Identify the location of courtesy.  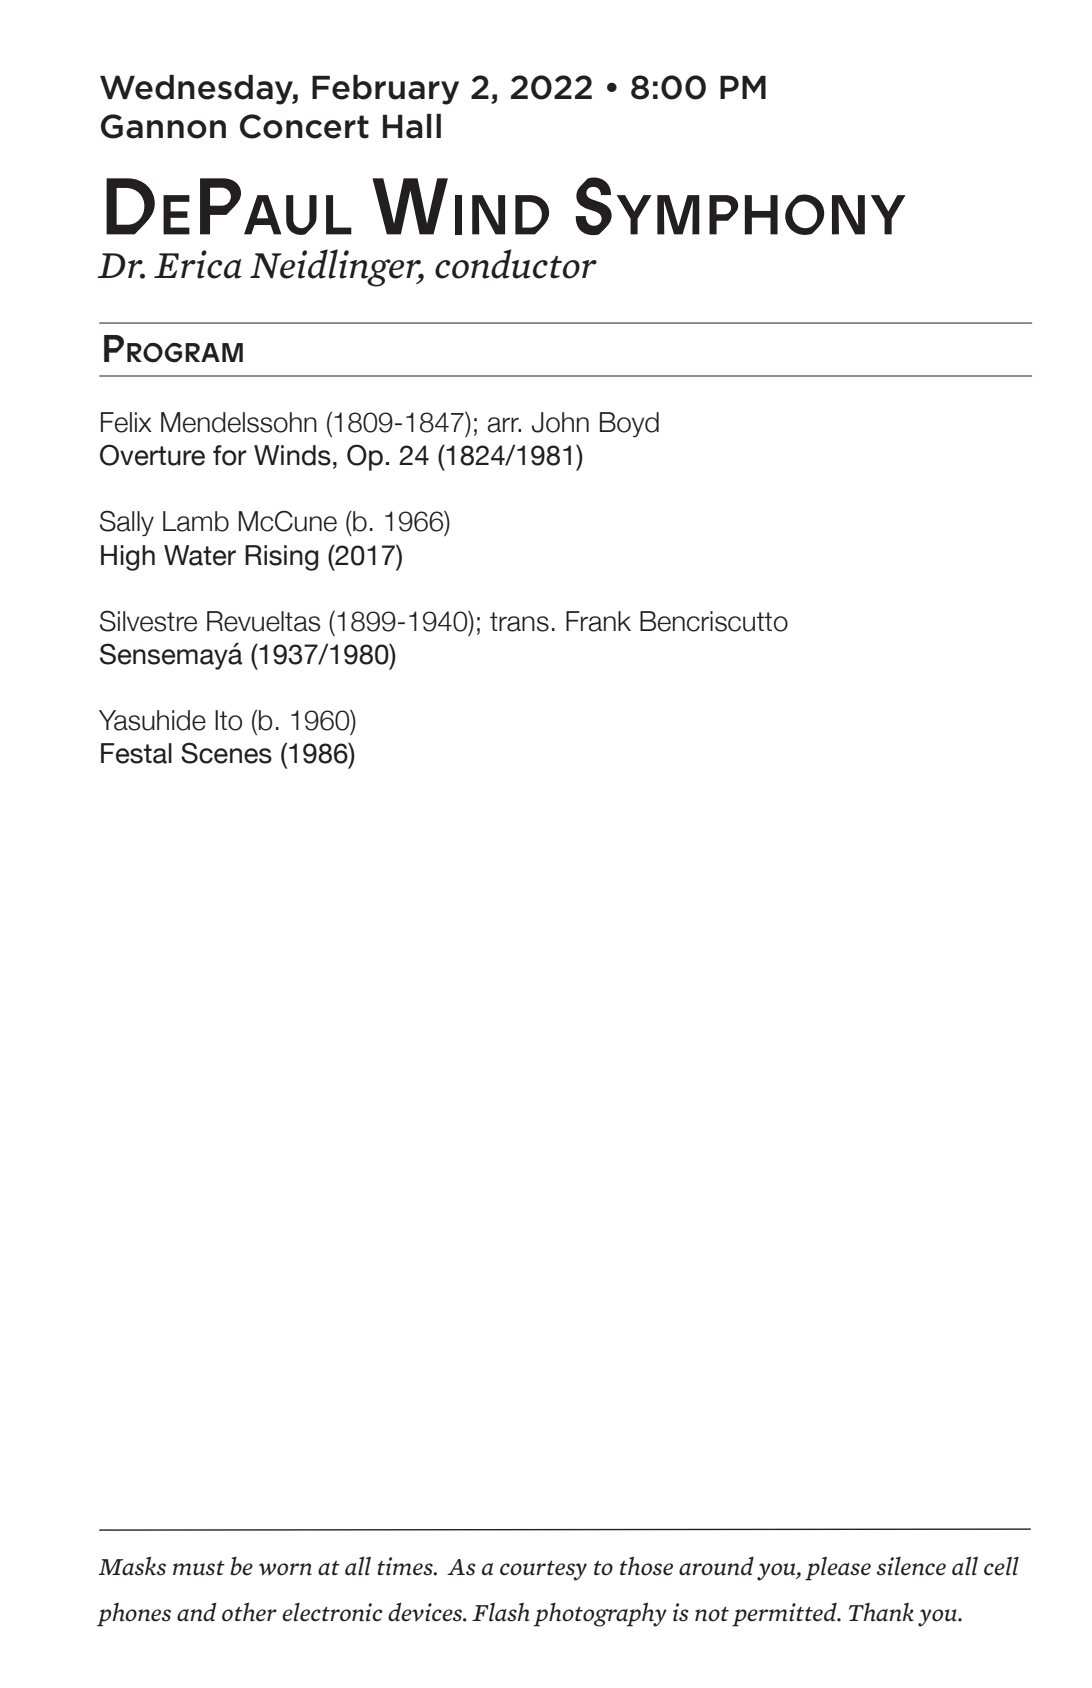
(543, 1570).
